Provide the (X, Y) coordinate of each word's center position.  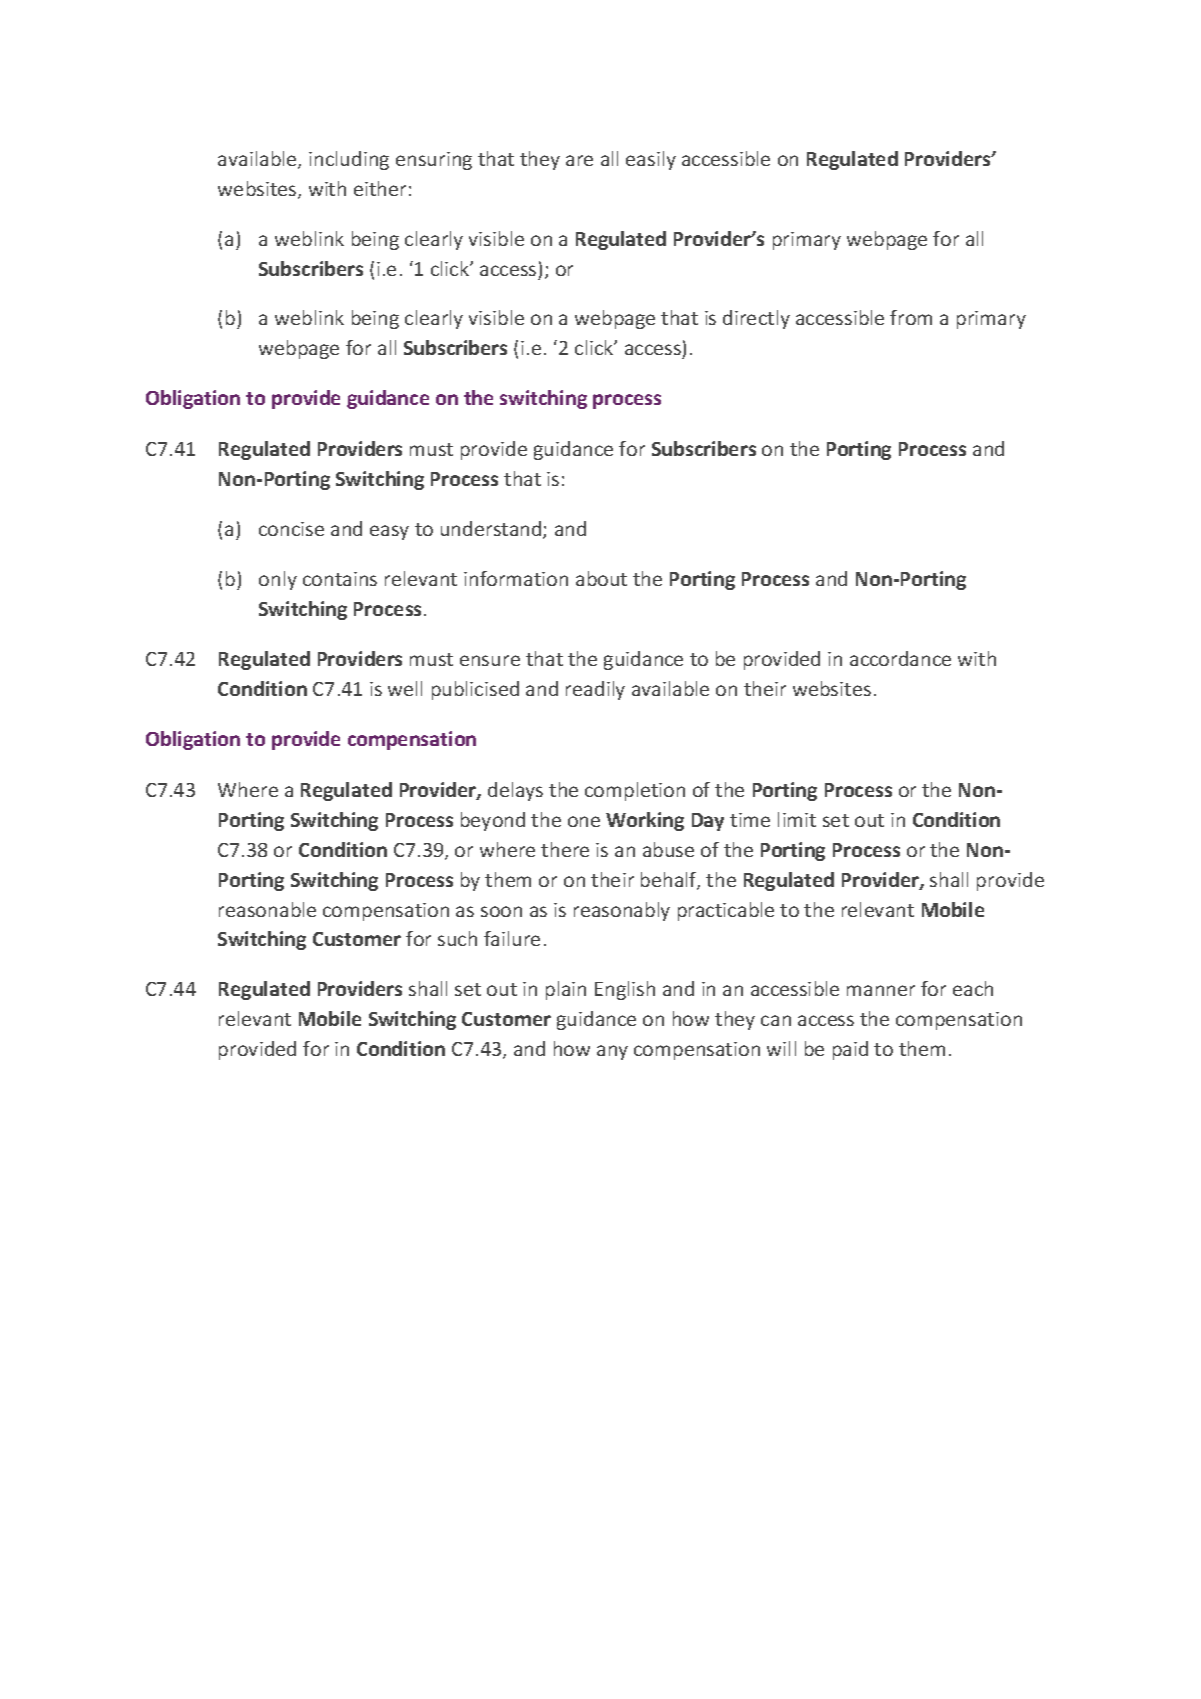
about (601, 578)
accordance (900, 658)
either (380, 188)
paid (850, 1050)
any (612, 1052)
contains (340, 579)
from (911, 317)
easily (651, 160)
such (457, 938)
